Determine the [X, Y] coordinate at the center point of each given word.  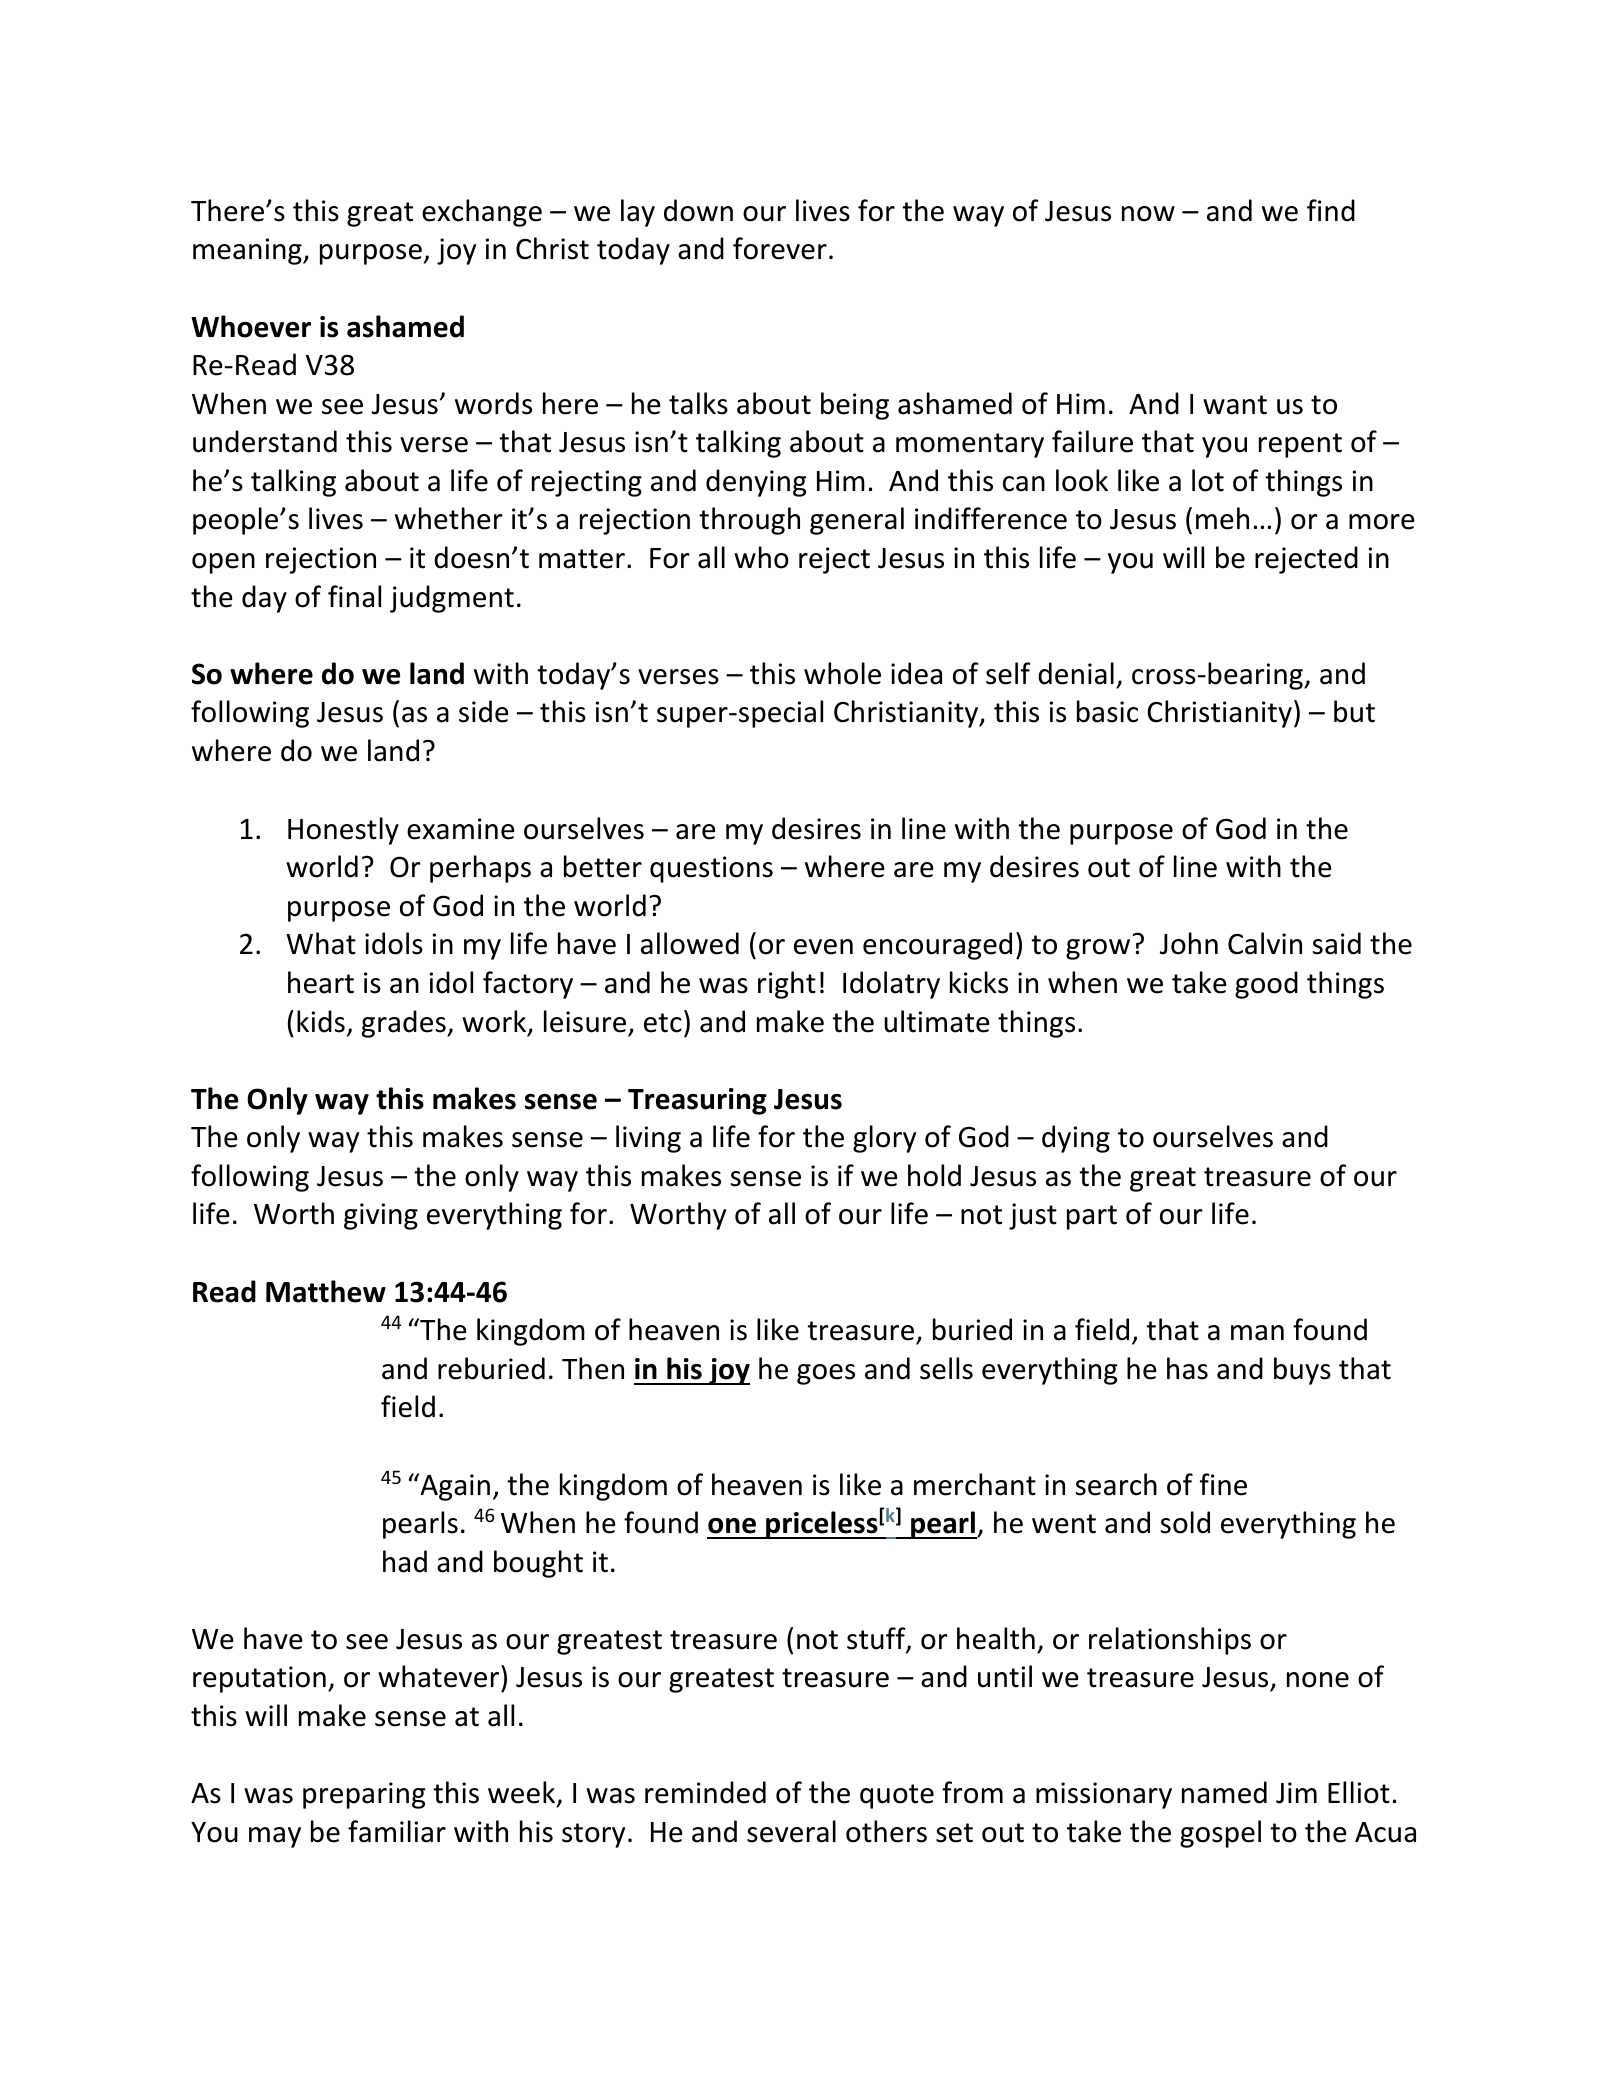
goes [826, 1374]
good [1266, 985]
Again [454, 1487]
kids [321, 1021]
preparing [364, 1795]
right [787, 985]
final [354, 596]
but [1354, 711]
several [791, 1831]
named [1224, 1792]
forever [780, 248]
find [1331, 210]
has [1187, 1368]
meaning [248, 251]
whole [842, 673]
